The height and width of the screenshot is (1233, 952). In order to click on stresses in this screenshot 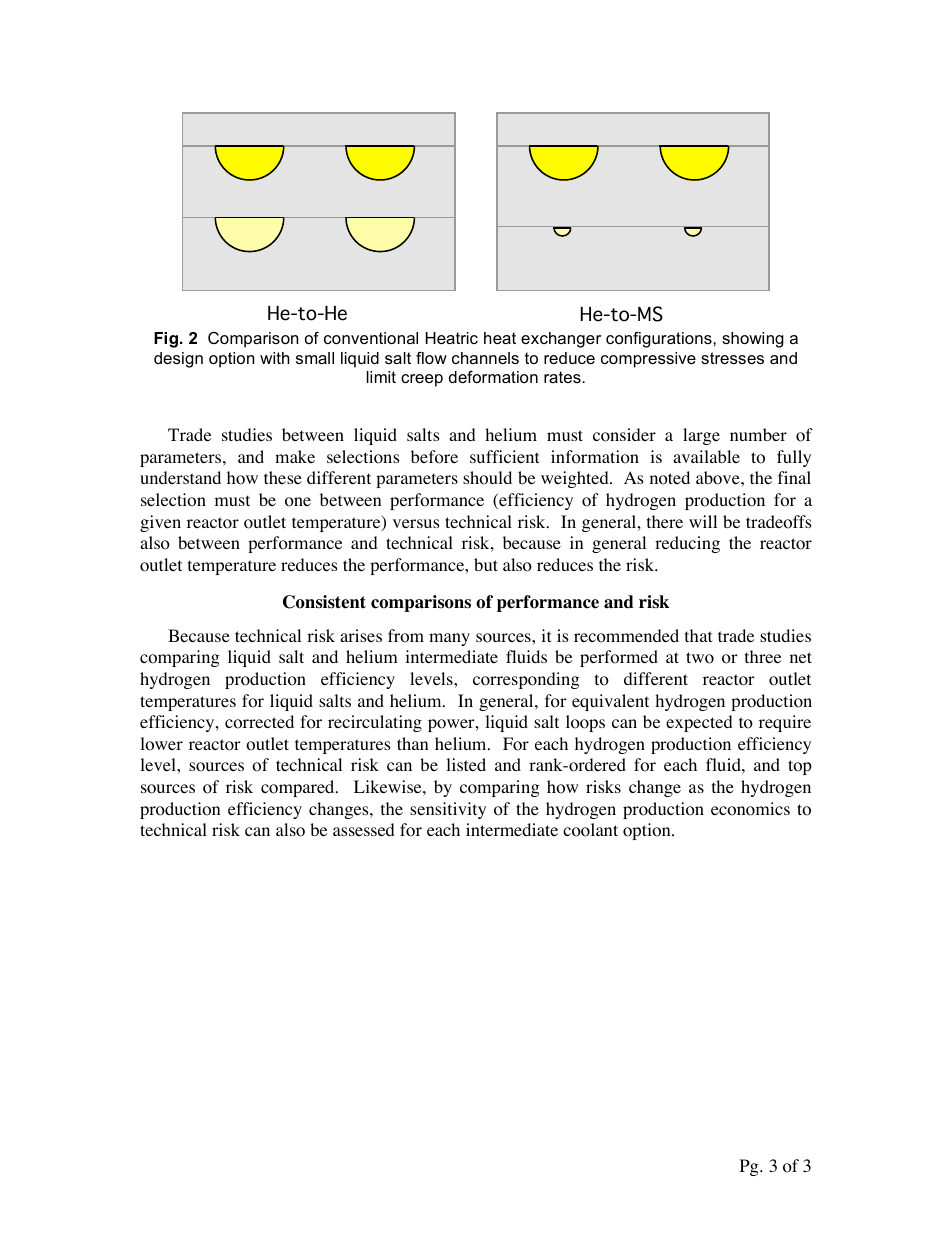, I will do `click(732, 358)`.
